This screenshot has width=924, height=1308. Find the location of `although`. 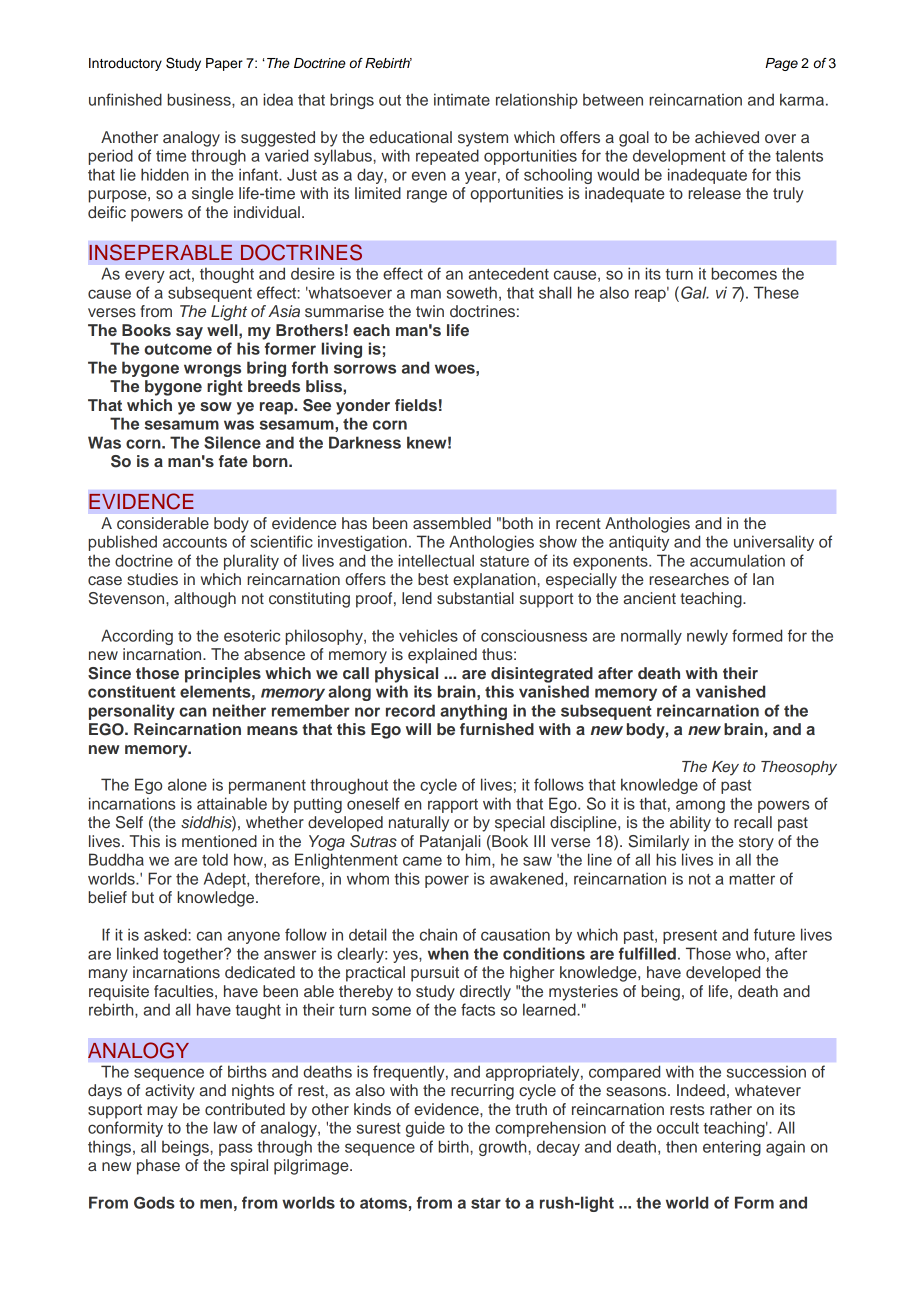

although is located at coordinates (205, 600).
